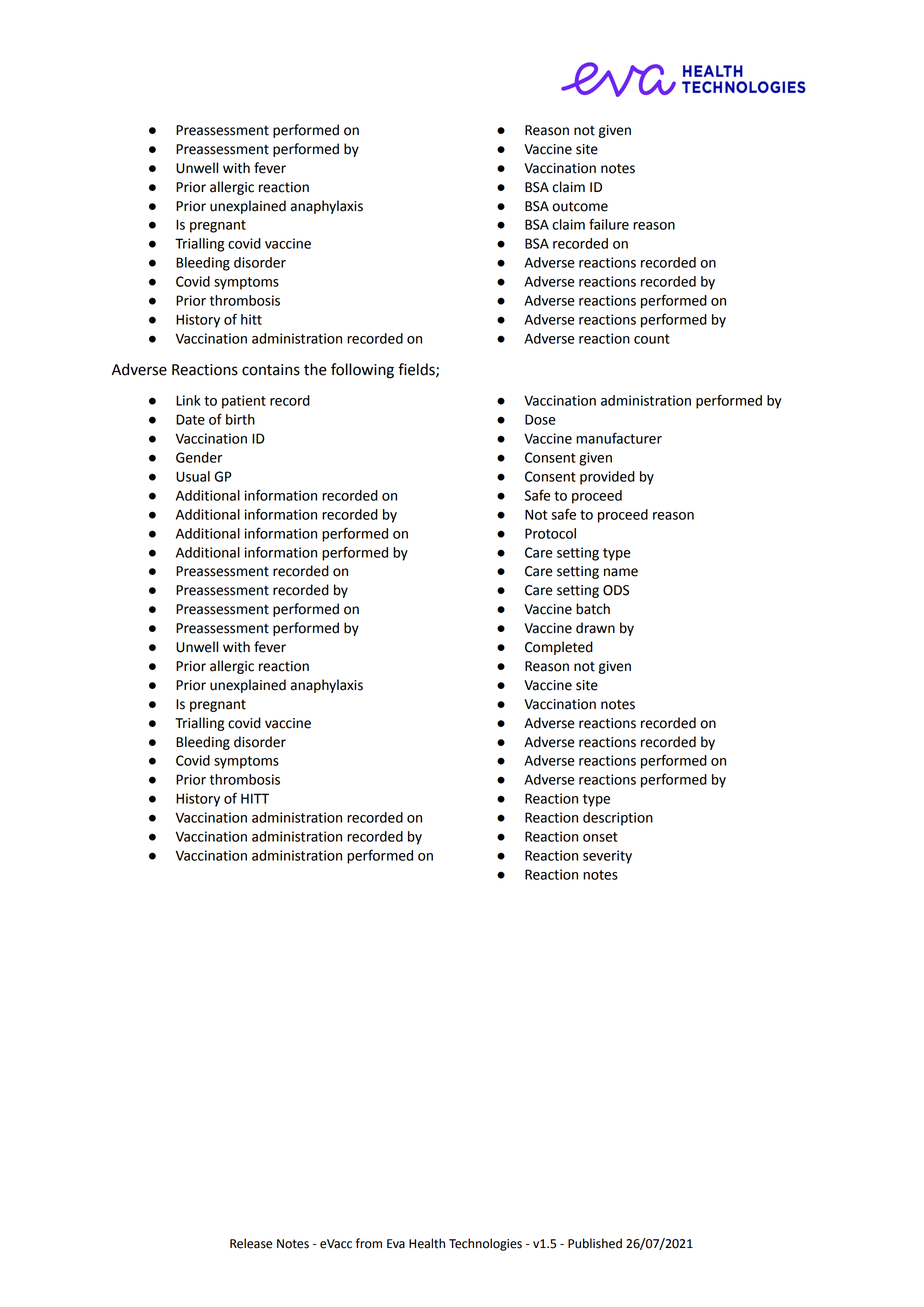 This page has height=1307, width=924. I want to click on Completed, so click(559, 648).
